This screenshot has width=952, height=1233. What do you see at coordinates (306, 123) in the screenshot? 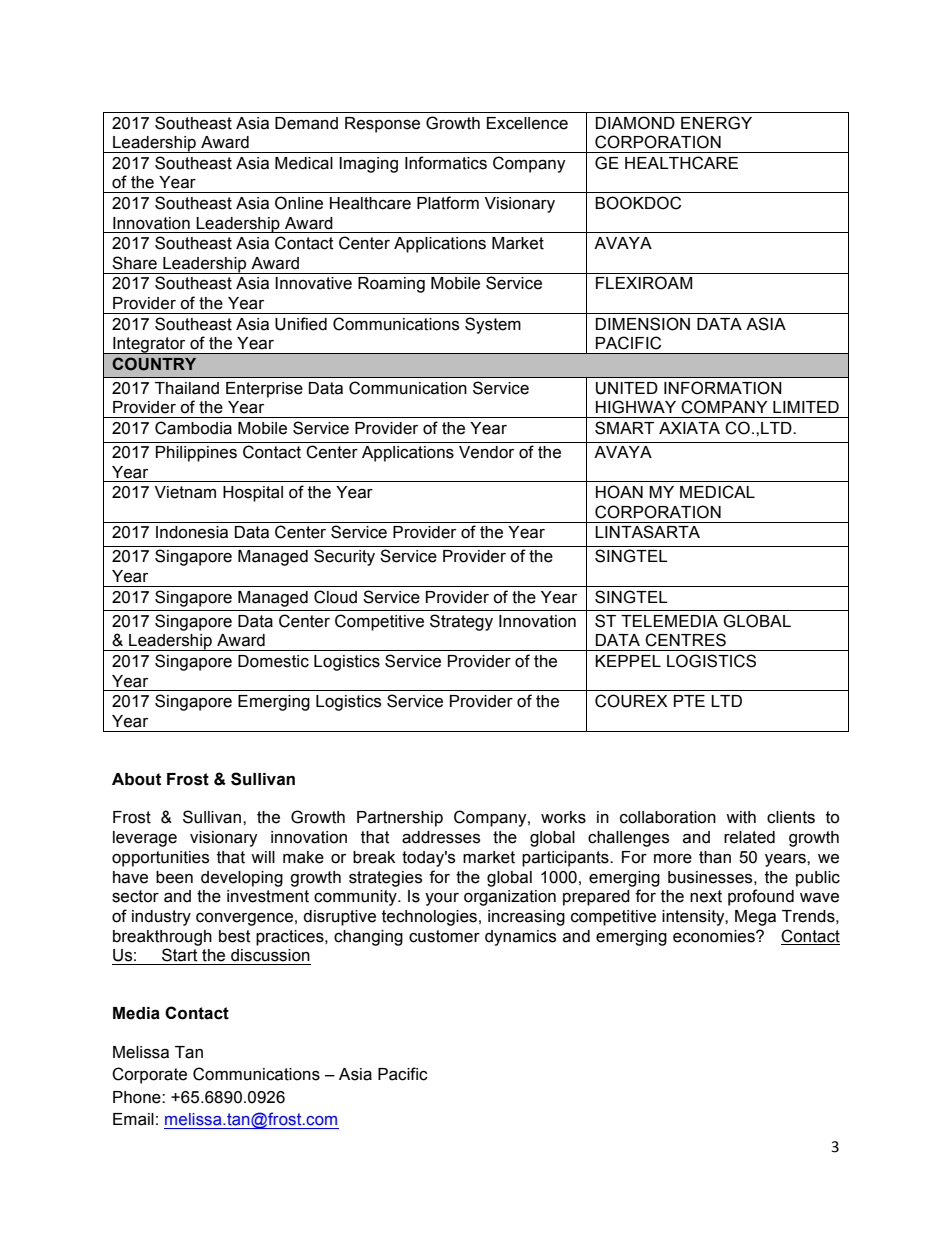
I see `Demand` at bounding box center [306, 123].
